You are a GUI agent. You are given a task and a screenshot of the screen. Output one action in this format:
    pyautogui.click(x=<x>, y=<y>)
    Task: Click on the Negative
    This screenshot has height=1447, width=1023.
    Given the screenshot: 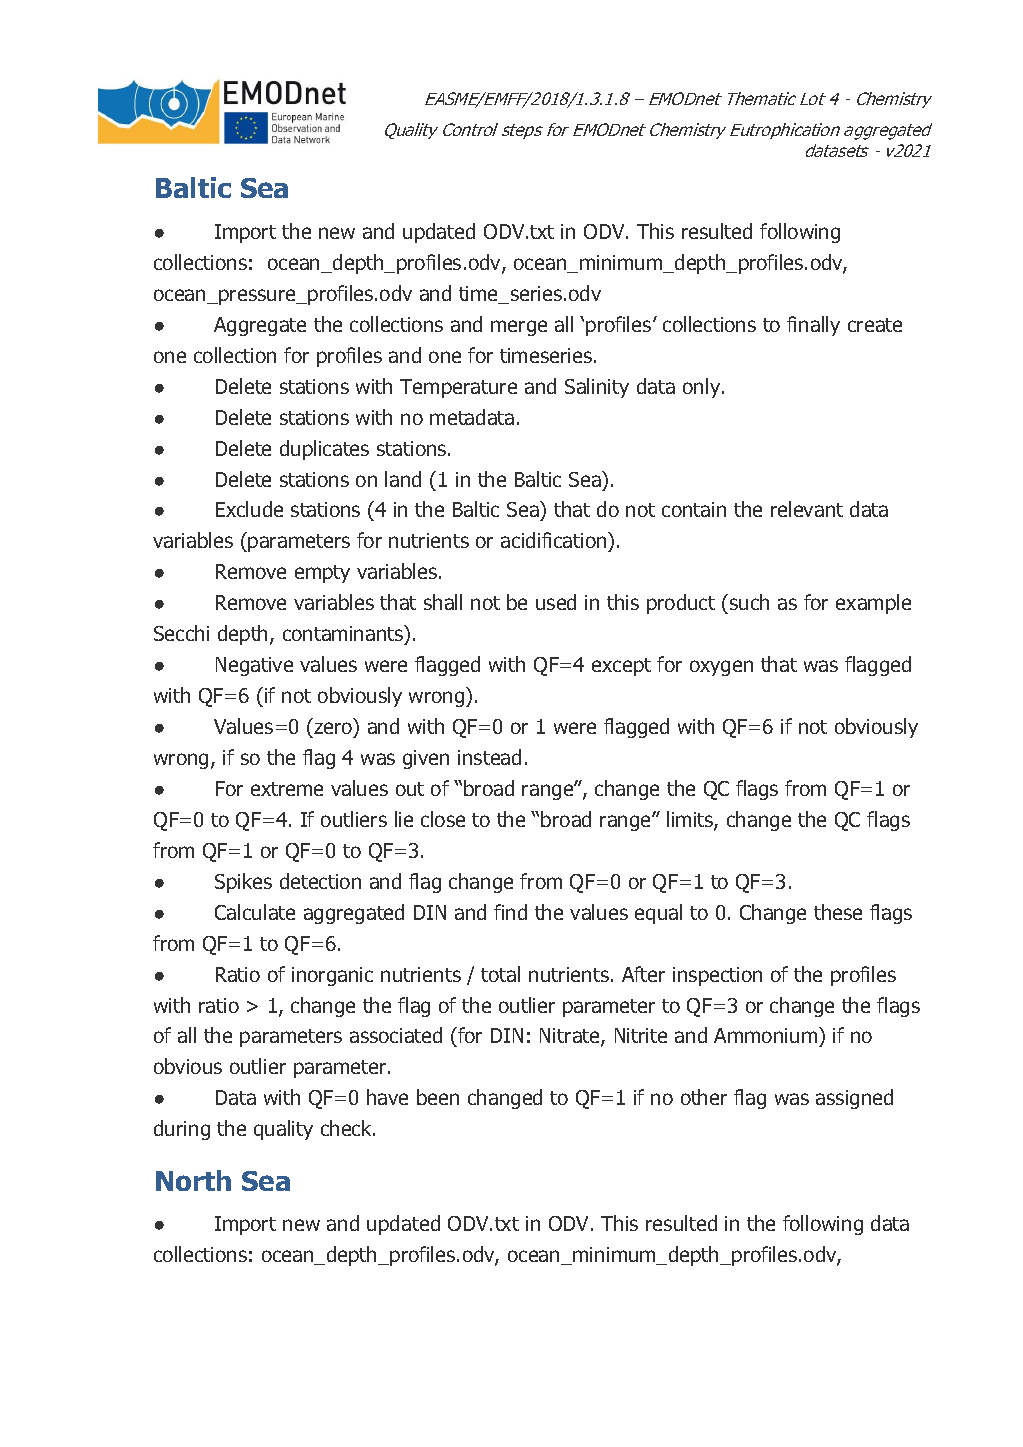 What is the action you would take?
    pyautogui.click(x=254, y=666)
